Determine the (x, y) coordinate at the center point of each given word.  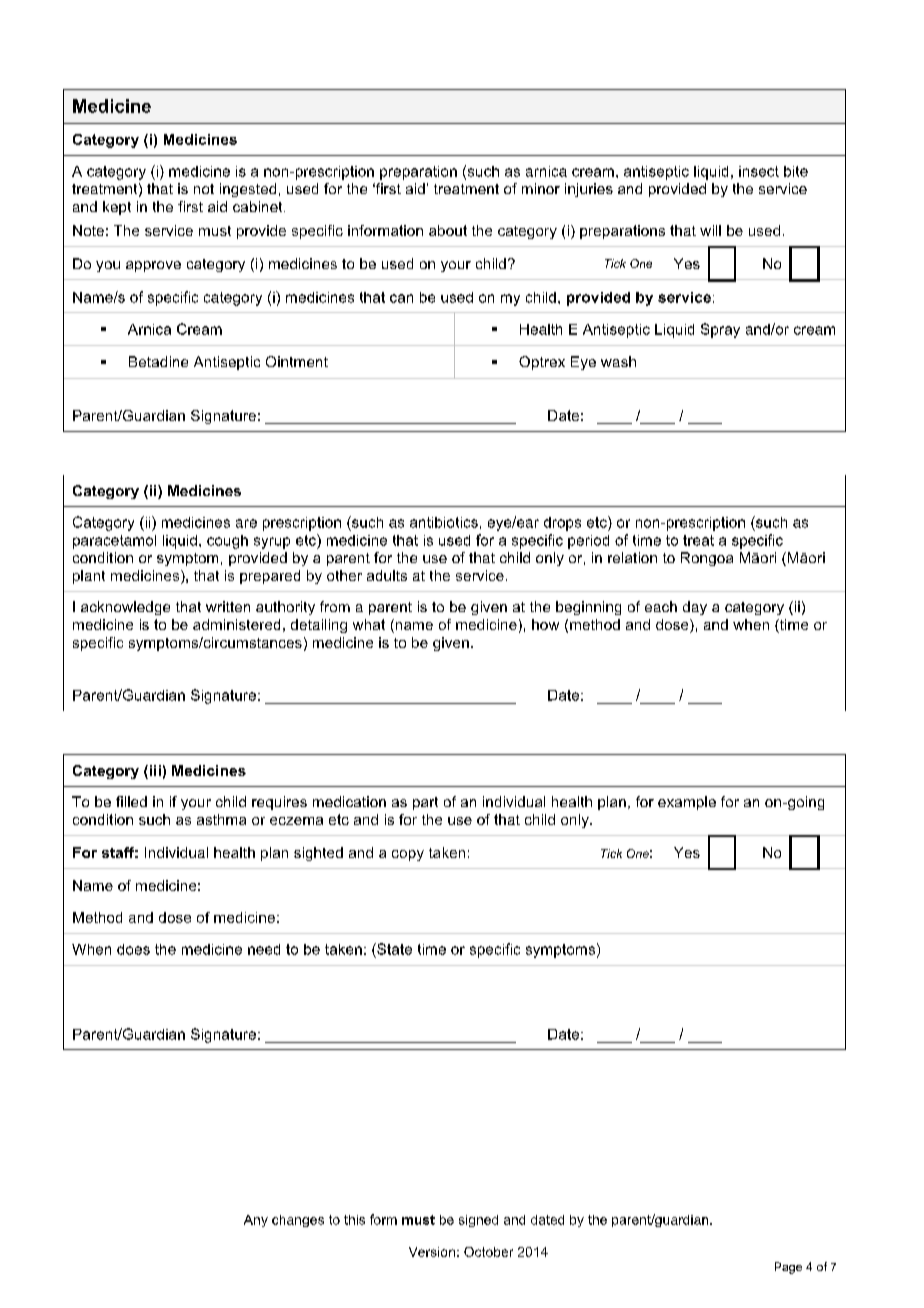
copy (408, 855)
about (448, 230)
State (393, 949)
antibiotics (444, 522)
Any (256, 1221)
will (710, 230)
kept (117, 208)
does (133, 949)
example (687, 803)
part (425, 803)
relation (632, 557)
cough (227, 542)
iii (154, 770)
